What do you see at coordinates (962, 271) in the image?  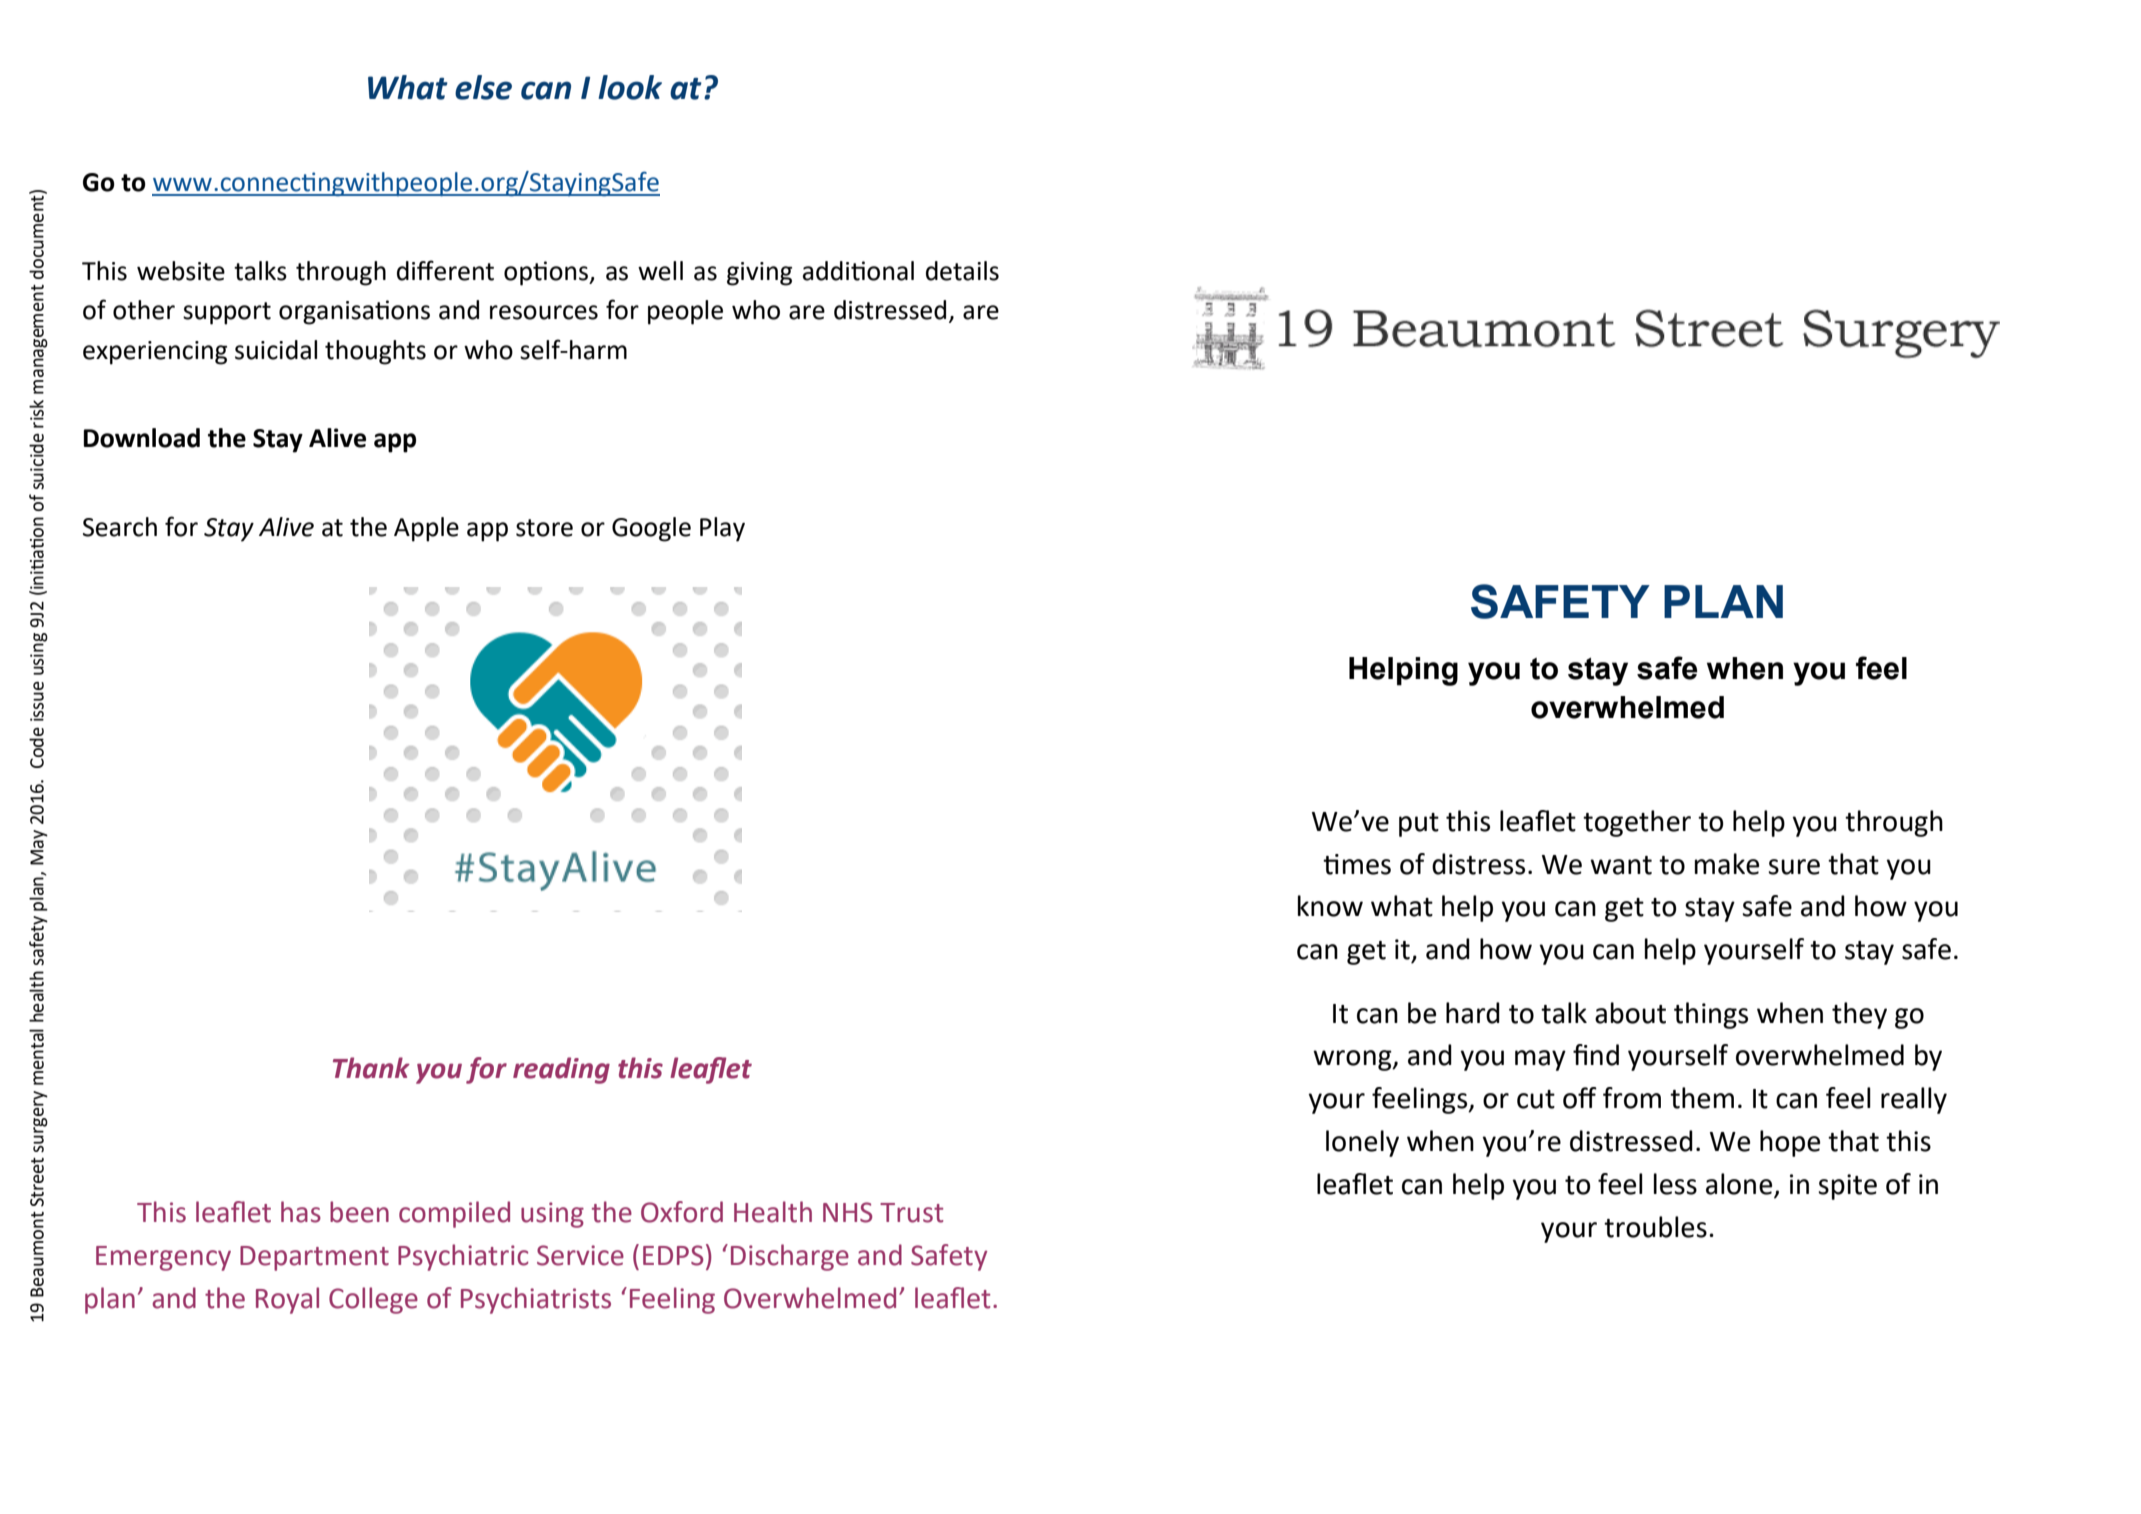 I see `details` at bounding box center [962, 271].
